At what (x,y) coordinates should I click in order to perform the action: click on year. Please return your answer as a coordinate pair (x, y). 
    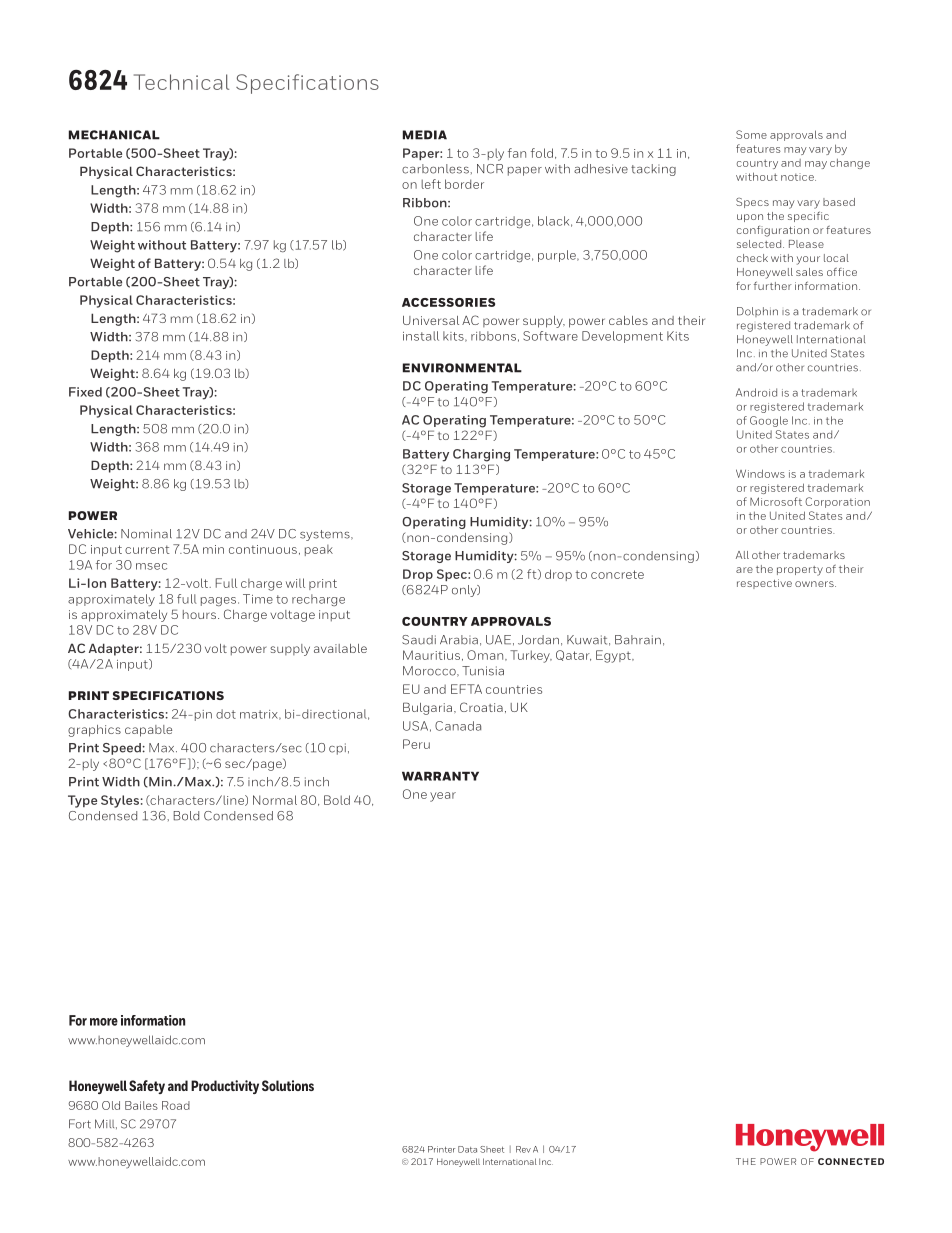
    Looking at the image, I should click on (443, 797).
